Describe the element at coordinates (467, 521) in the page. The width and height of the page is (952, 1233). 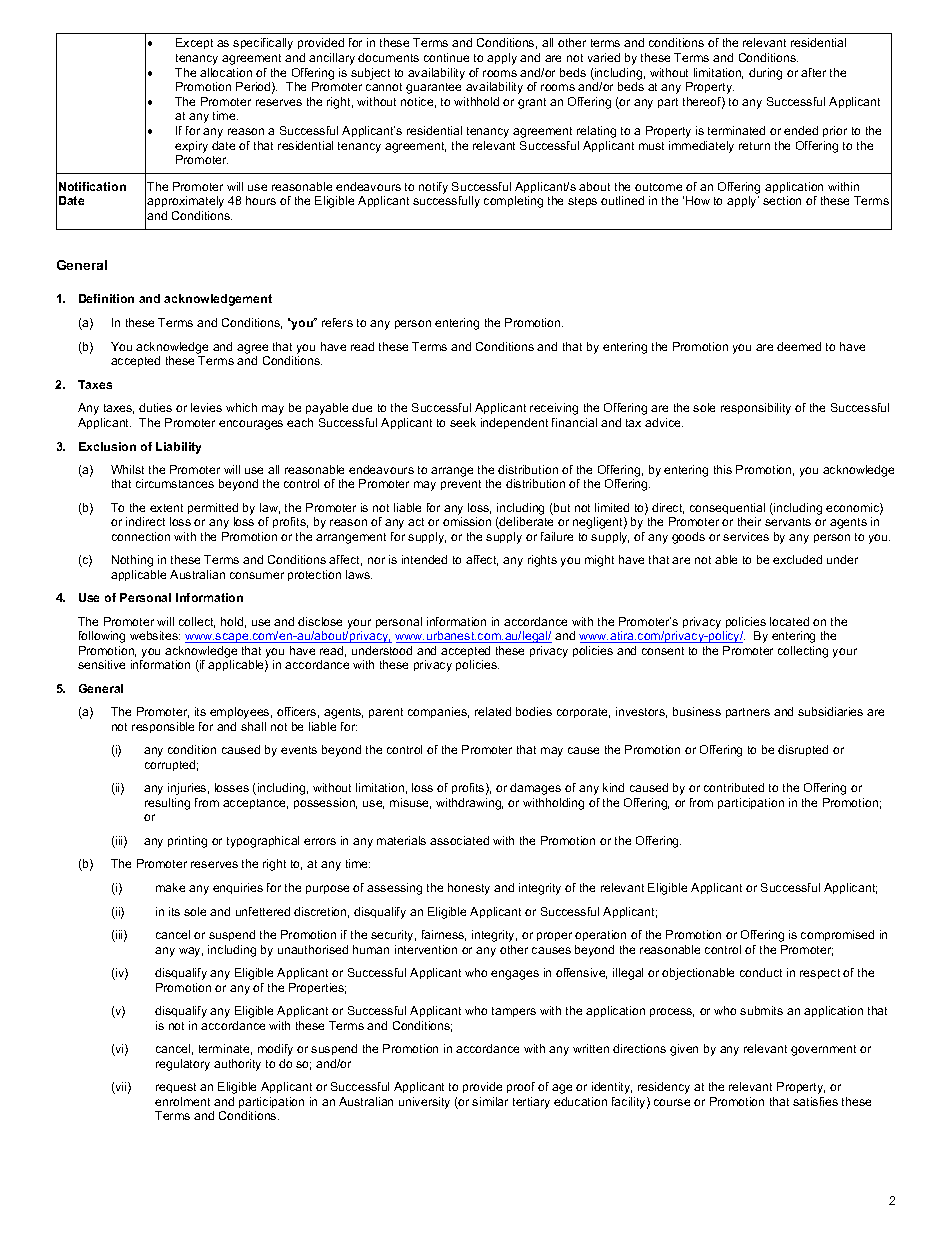
I see `omission` at that location.
